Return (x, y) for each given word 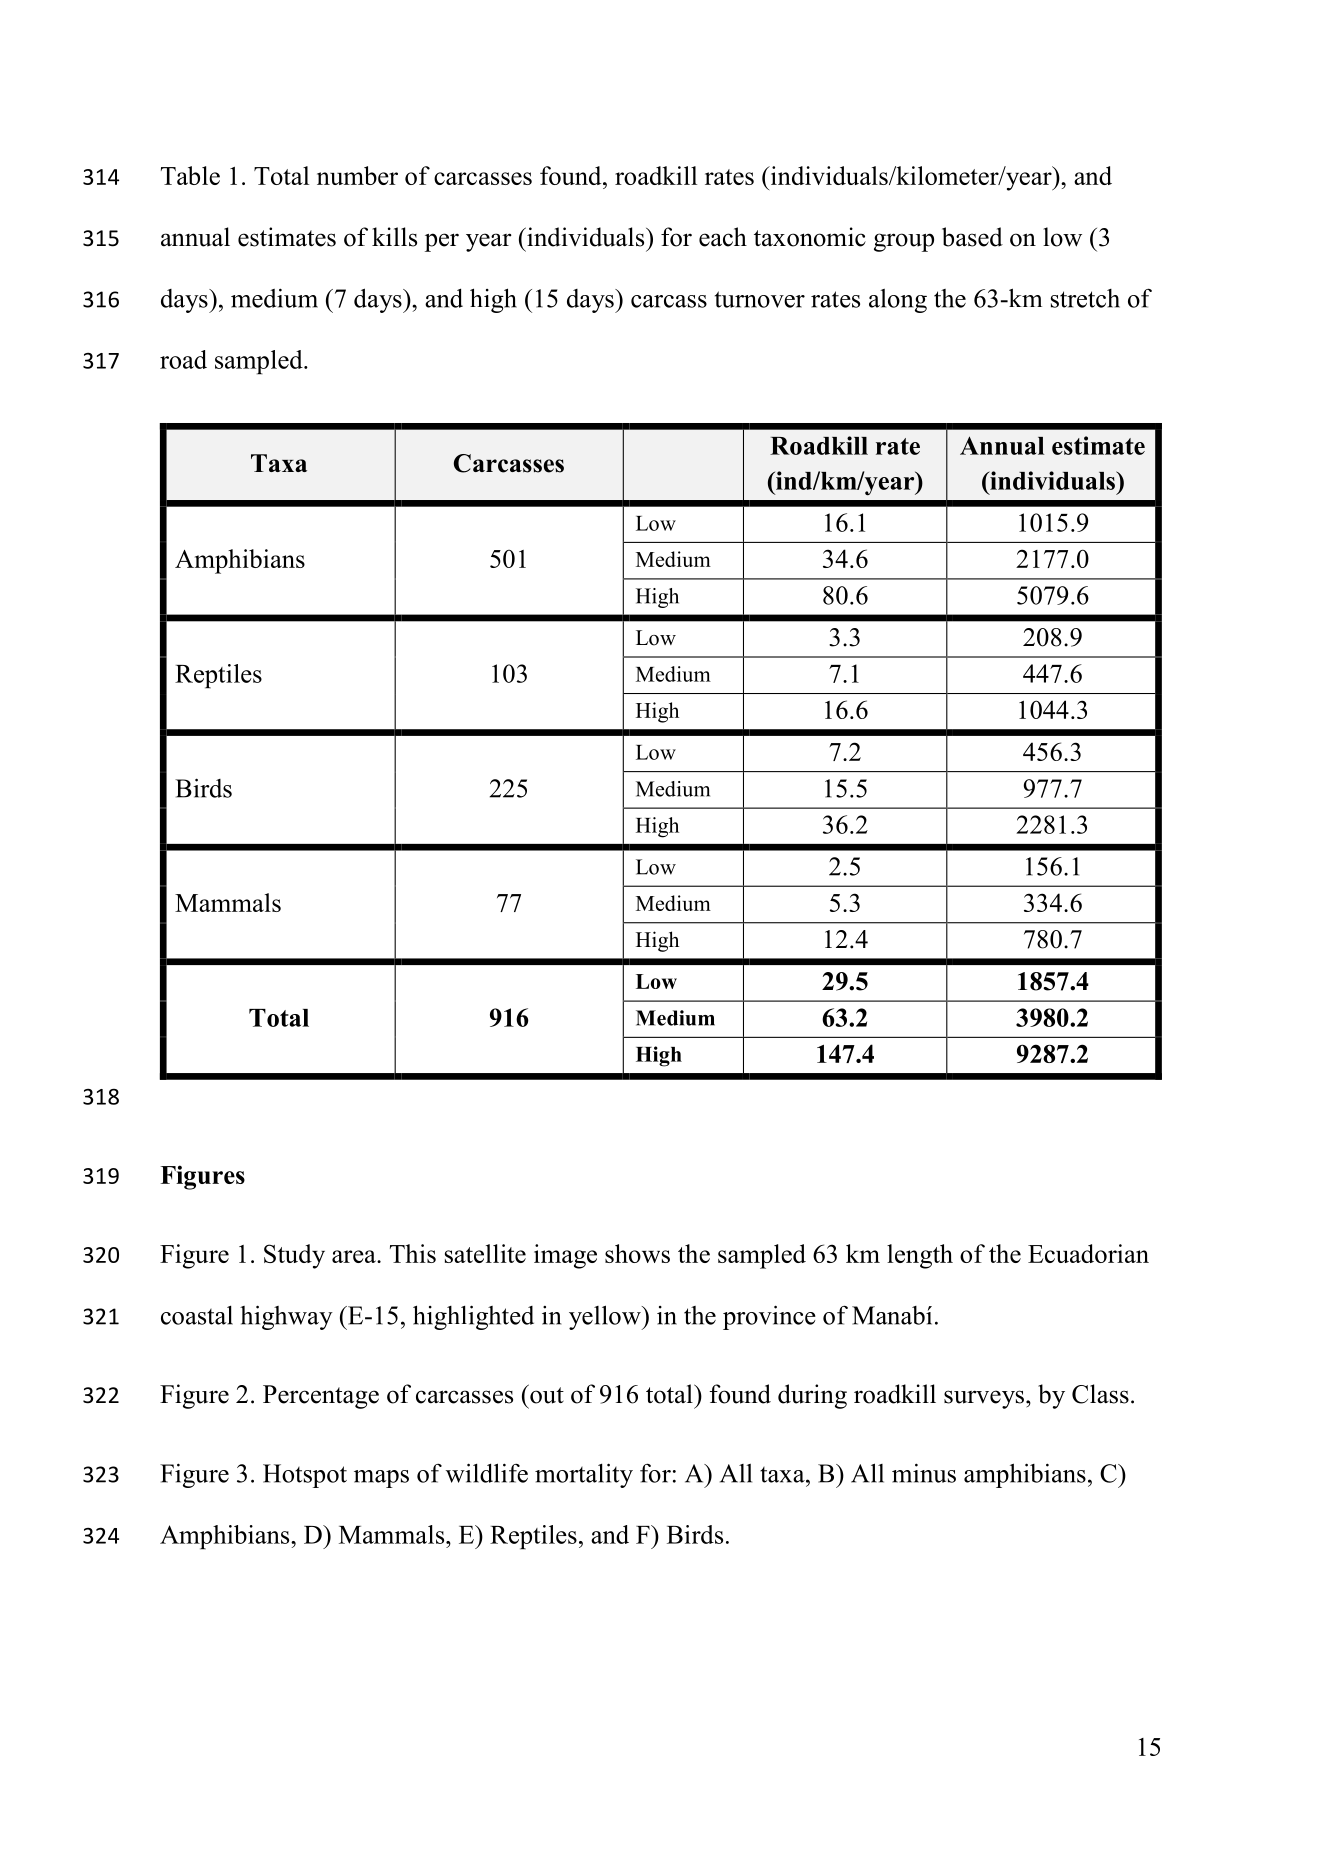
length (920, 1256)
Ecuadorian (1088, 1253)
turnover (760, 299)
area (355, 1256)
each (723, 237)
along (898, 301)
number (357, 175)
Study (294, 1256)
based (972, 237)
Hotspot (305, 1476)
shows (637, 1253)
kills (394, 237)
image (565, 1256)
